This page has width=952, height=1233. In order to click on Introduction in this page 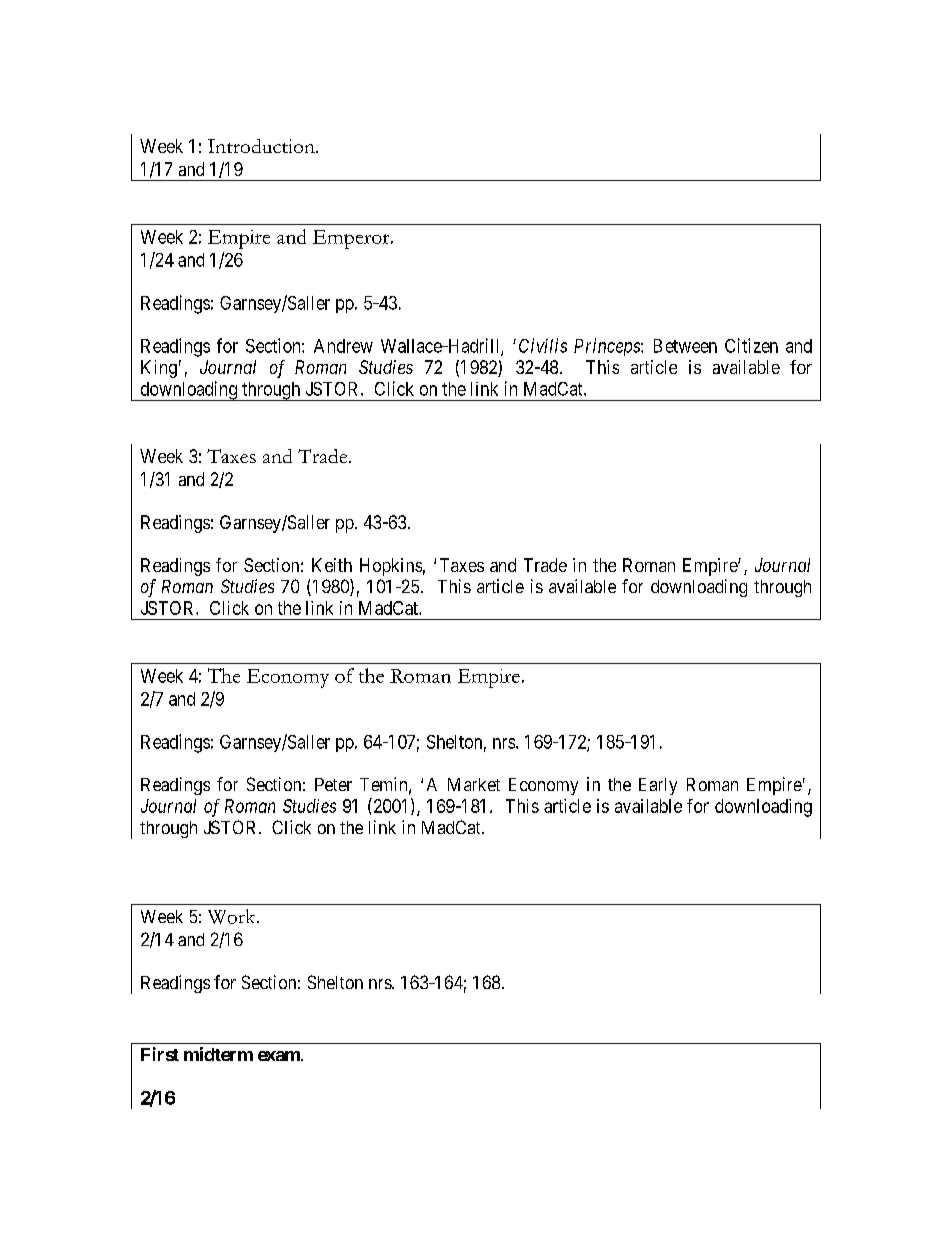, I will do `click(262, 146)`.
